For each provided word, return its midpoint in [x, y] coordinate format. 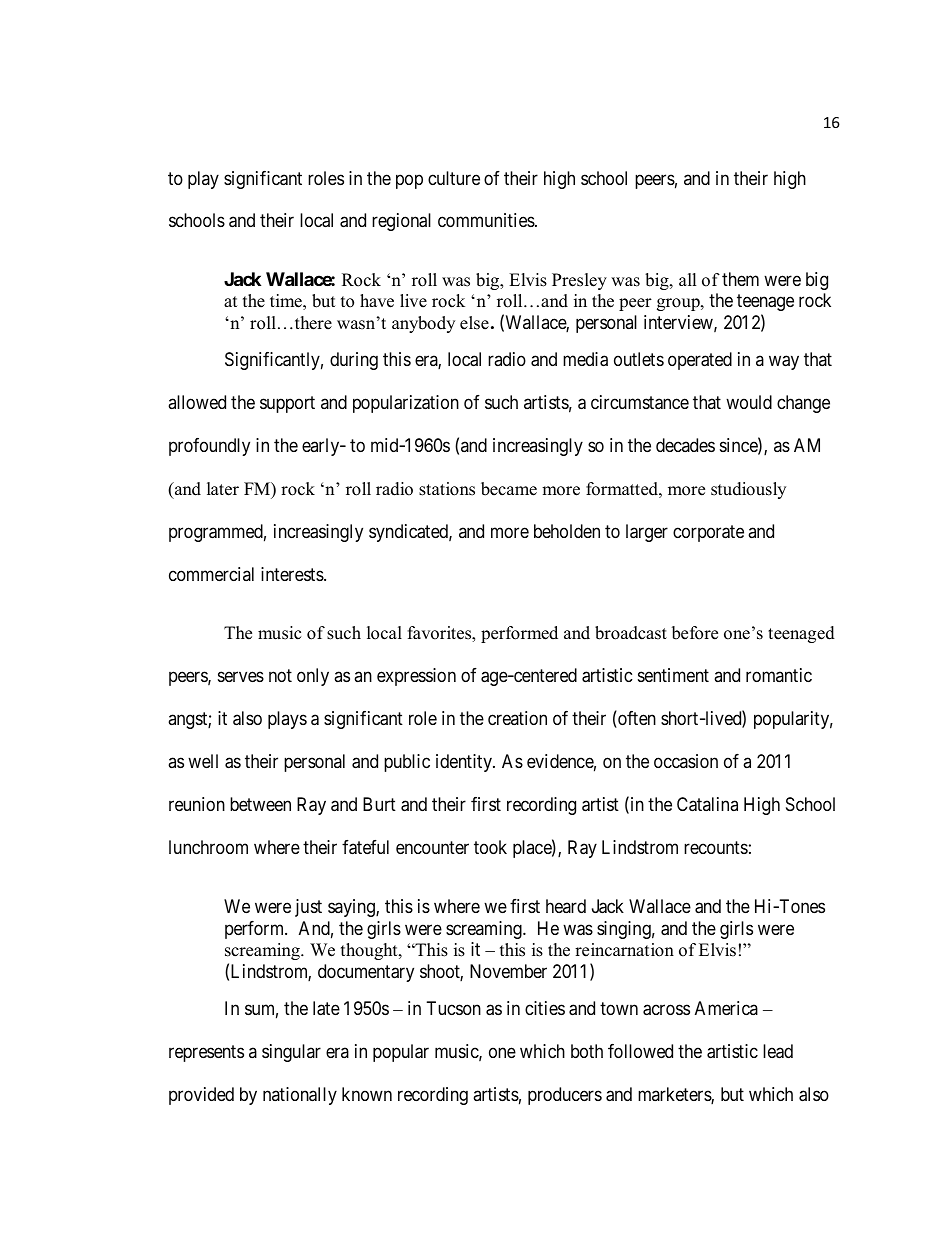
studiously [748, 490]
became [509, 489]
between [260, 804]
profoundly [209, 447]
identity [465, 763]
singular [291, 1053]
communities [486, 220]
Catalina [707, 804]
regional [401, 222]
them [740, 279]
